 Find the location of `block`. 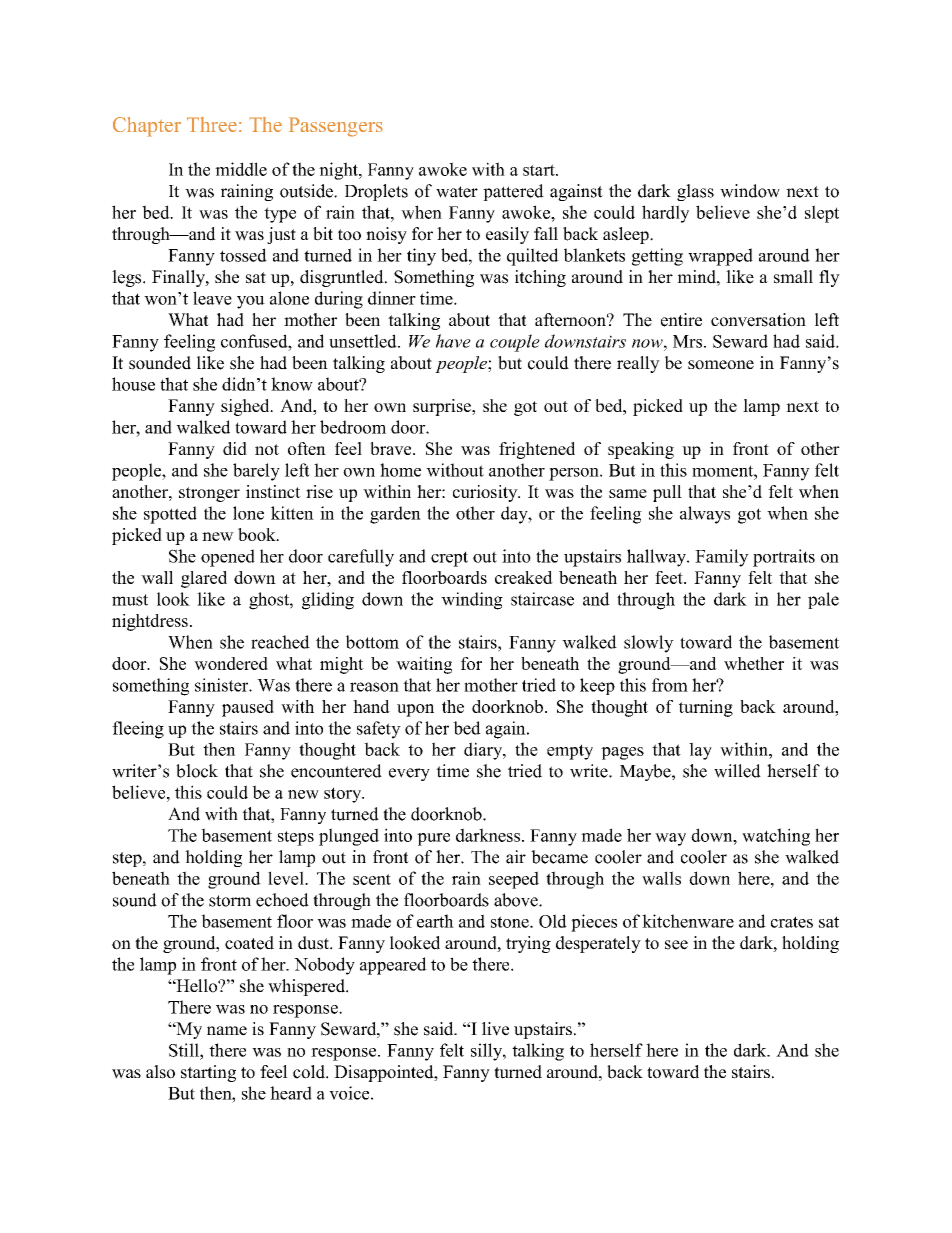

block is located at coordinates (197, 771).
